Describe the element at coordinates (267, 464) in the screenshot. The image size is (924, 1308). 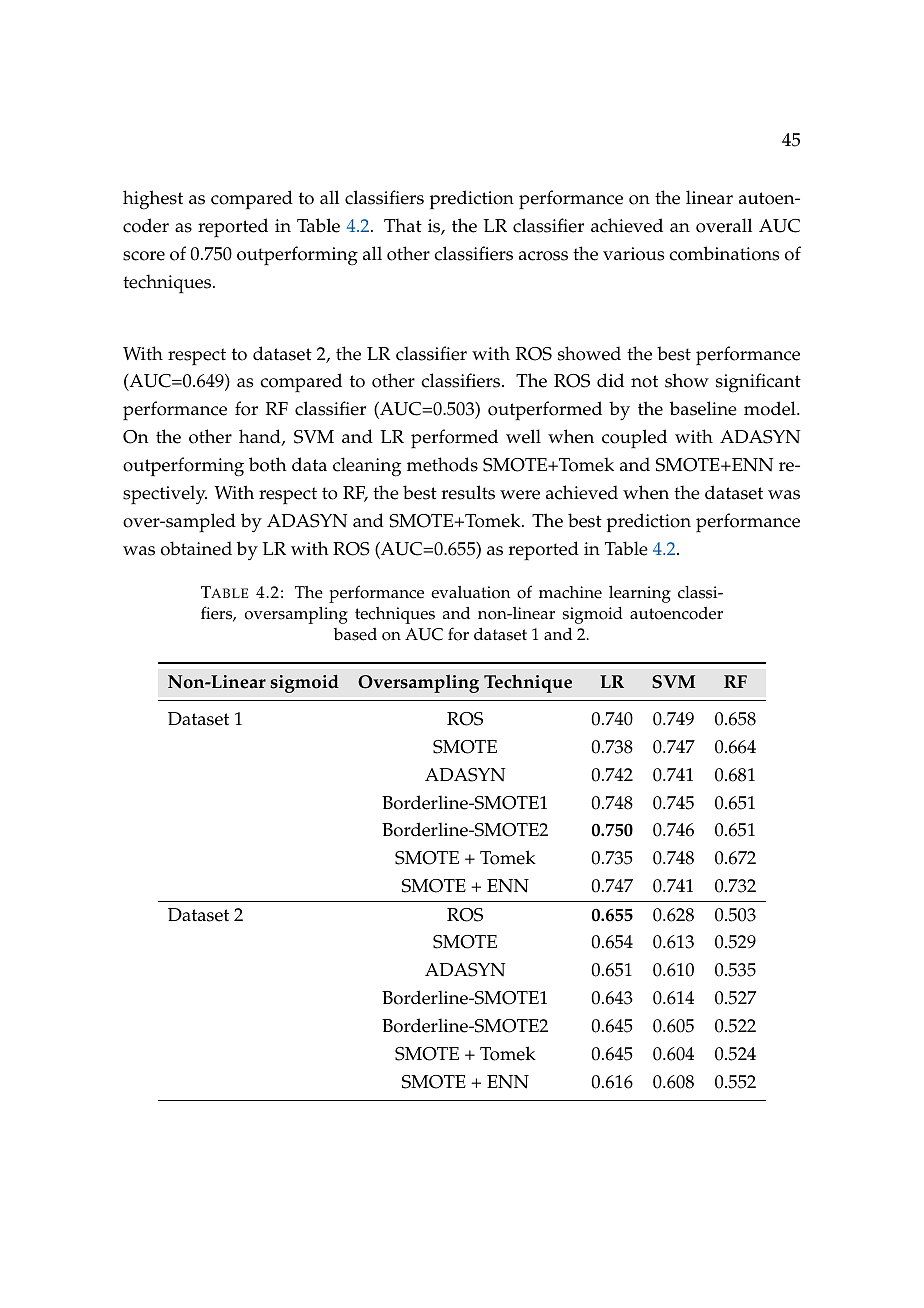
I see `both` at that location.
